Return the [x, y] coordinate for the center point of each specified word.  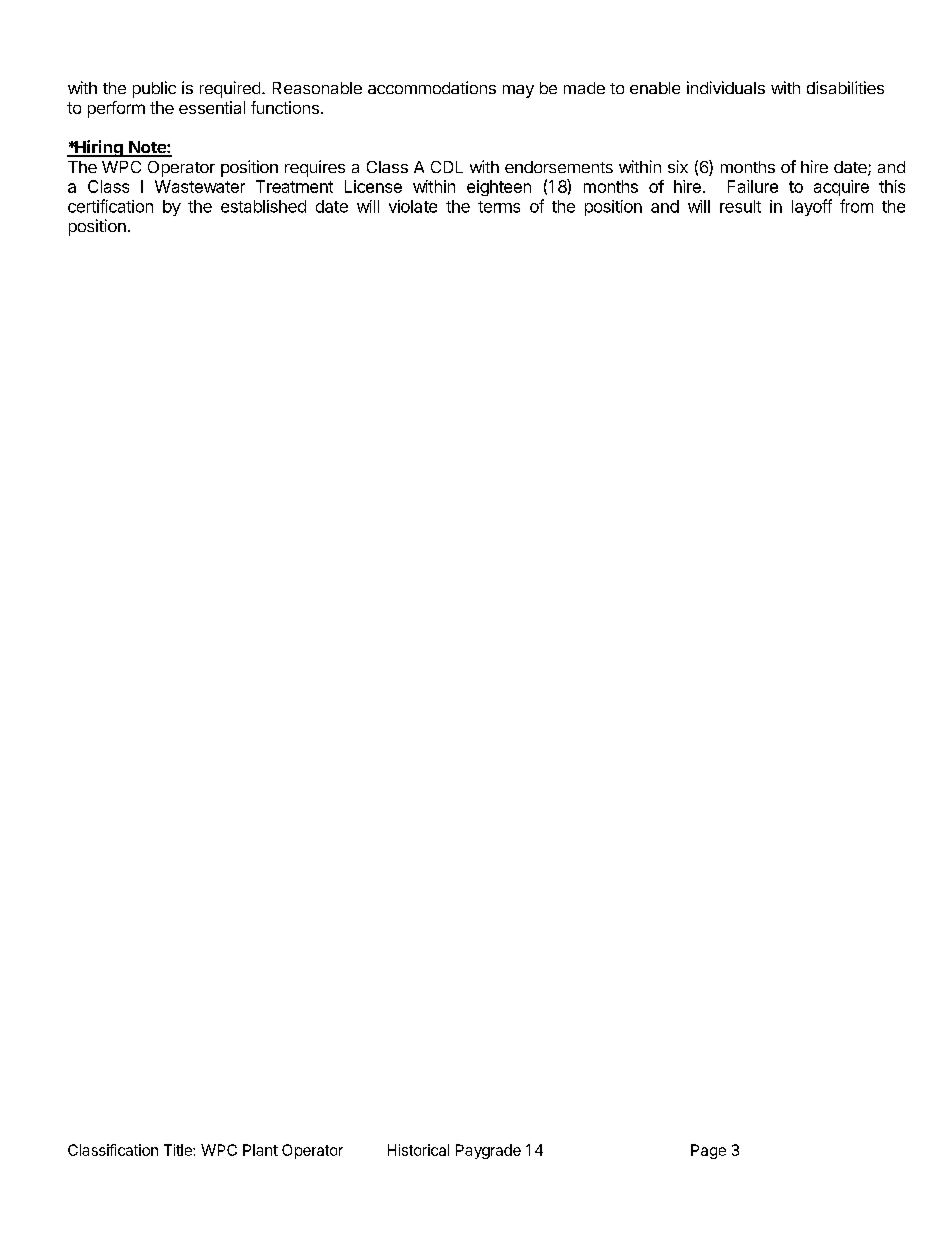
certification [110, 206]
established [263, 206]
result [740, 206]
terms [499, 207]
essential [212, 107]
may [518, 91]
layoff [812, 207]
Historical [418, 1150]
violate [413, 206]
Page [708, 1151]
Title [179, 1150]
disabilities [845, 87]
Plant [260, 1150]
